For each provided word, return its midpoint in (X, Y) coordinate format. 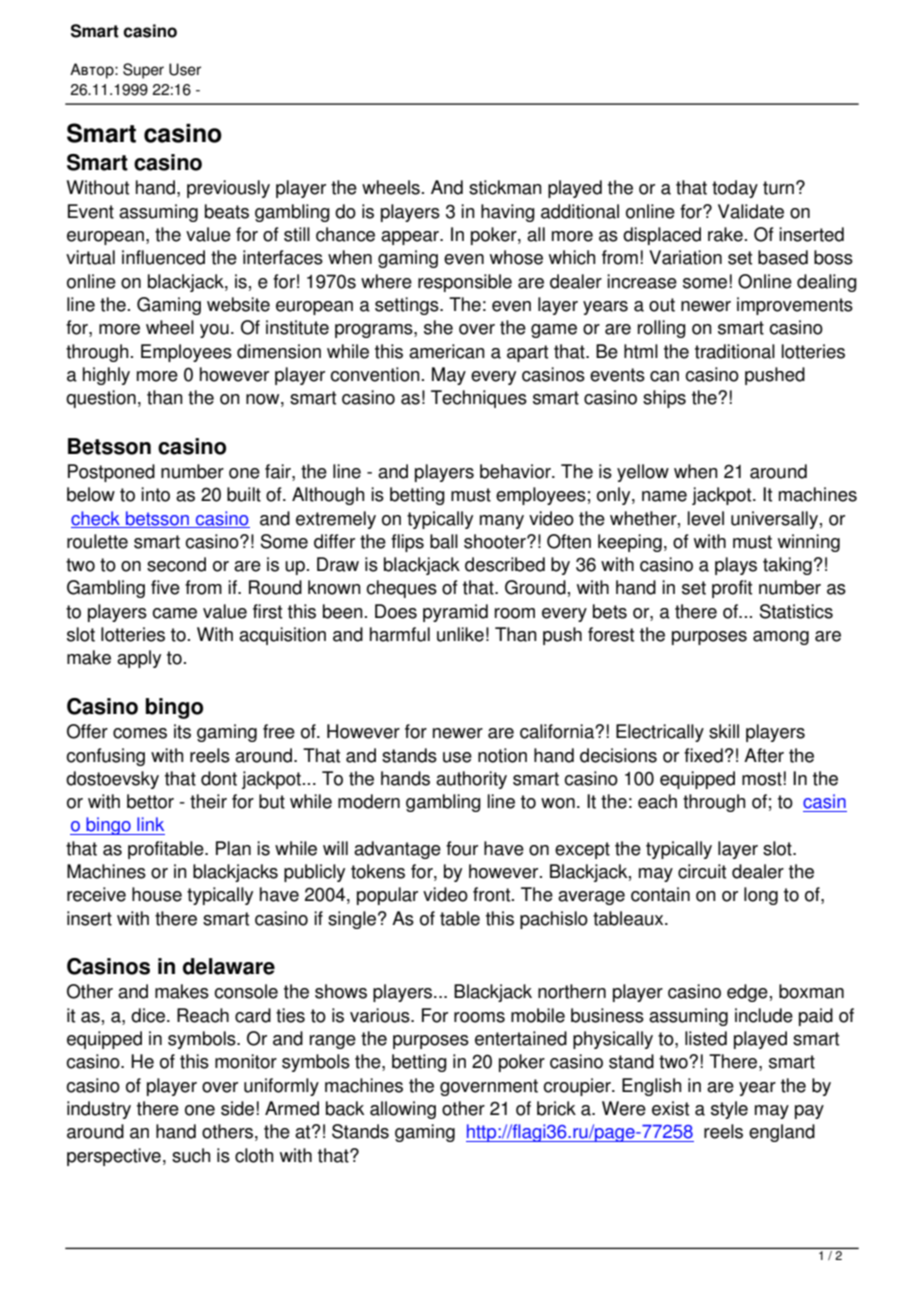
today (735, 189)
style (729, 1110)
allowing (403, 1110)
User (185, 69)
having (508, 213)
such (191, 1155)
